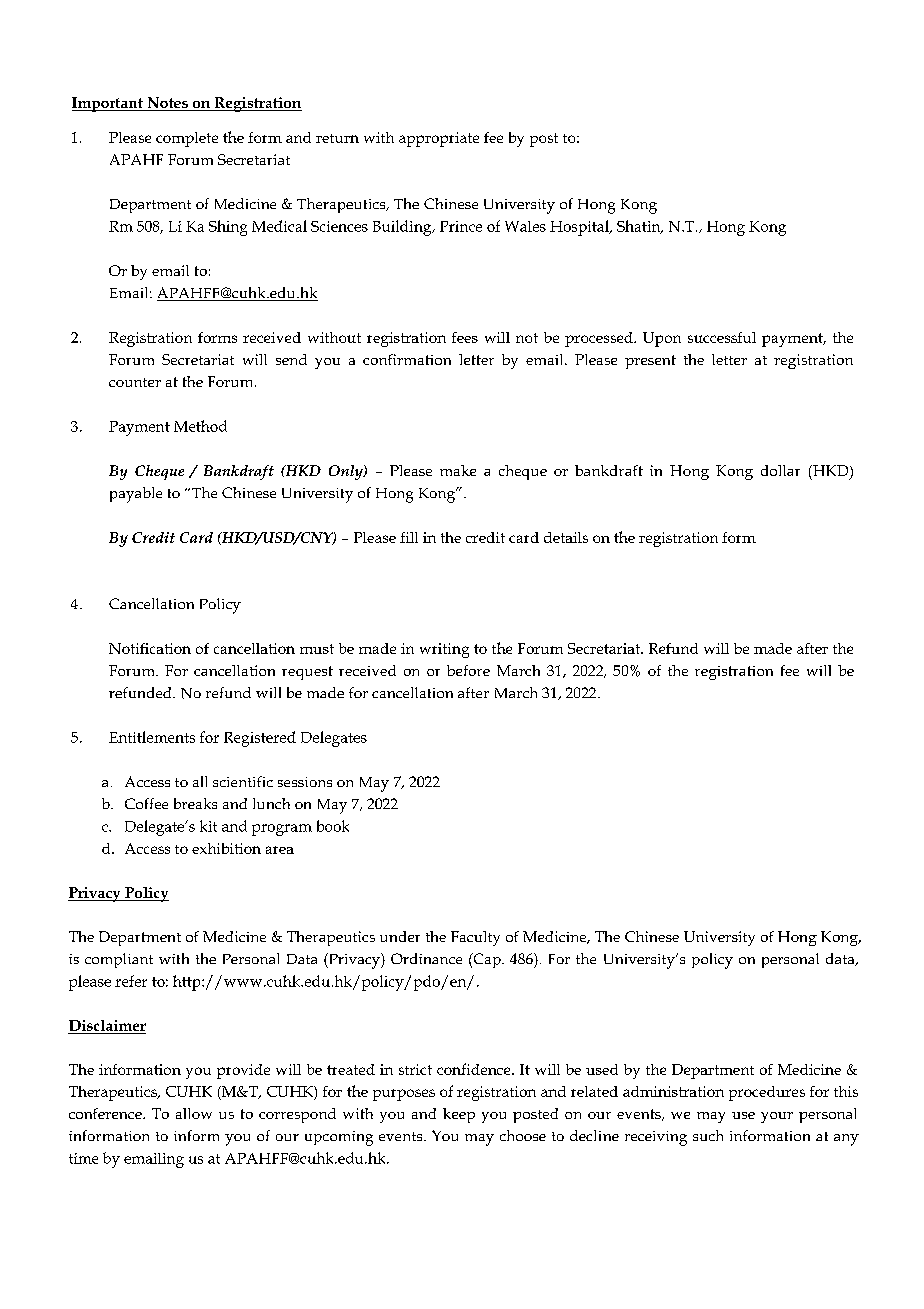 Image resolution: width=924 pixels, height=1309 pixels. What do you see at coordinates (780, 470) in the screenshot?
I see `dollar` at bounding box center [780, 470].
